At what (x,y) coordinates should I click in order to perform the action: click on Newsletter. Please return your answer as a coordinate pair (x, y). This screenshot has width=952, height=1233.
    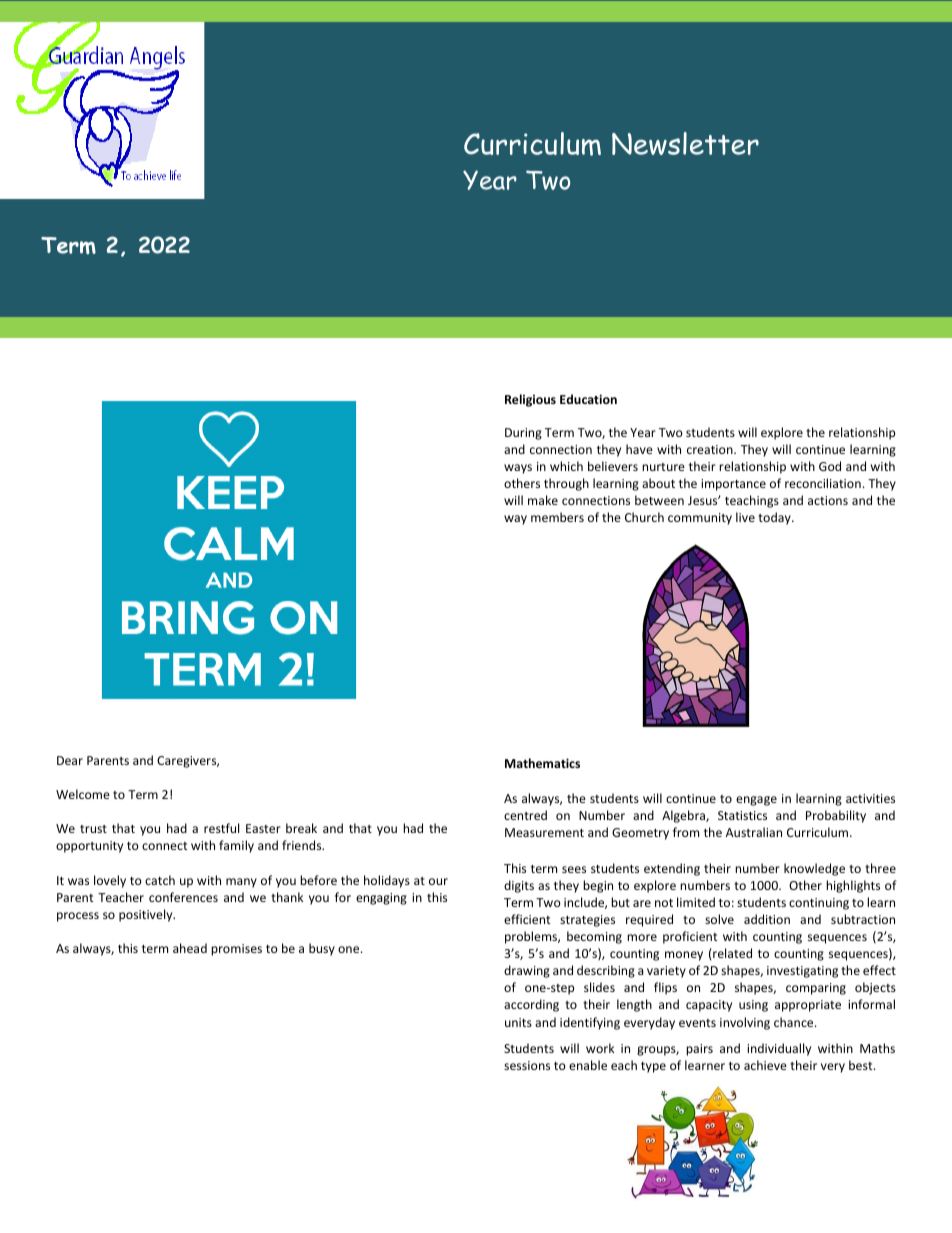
    Looking at the image, I should click on (685, 143).
